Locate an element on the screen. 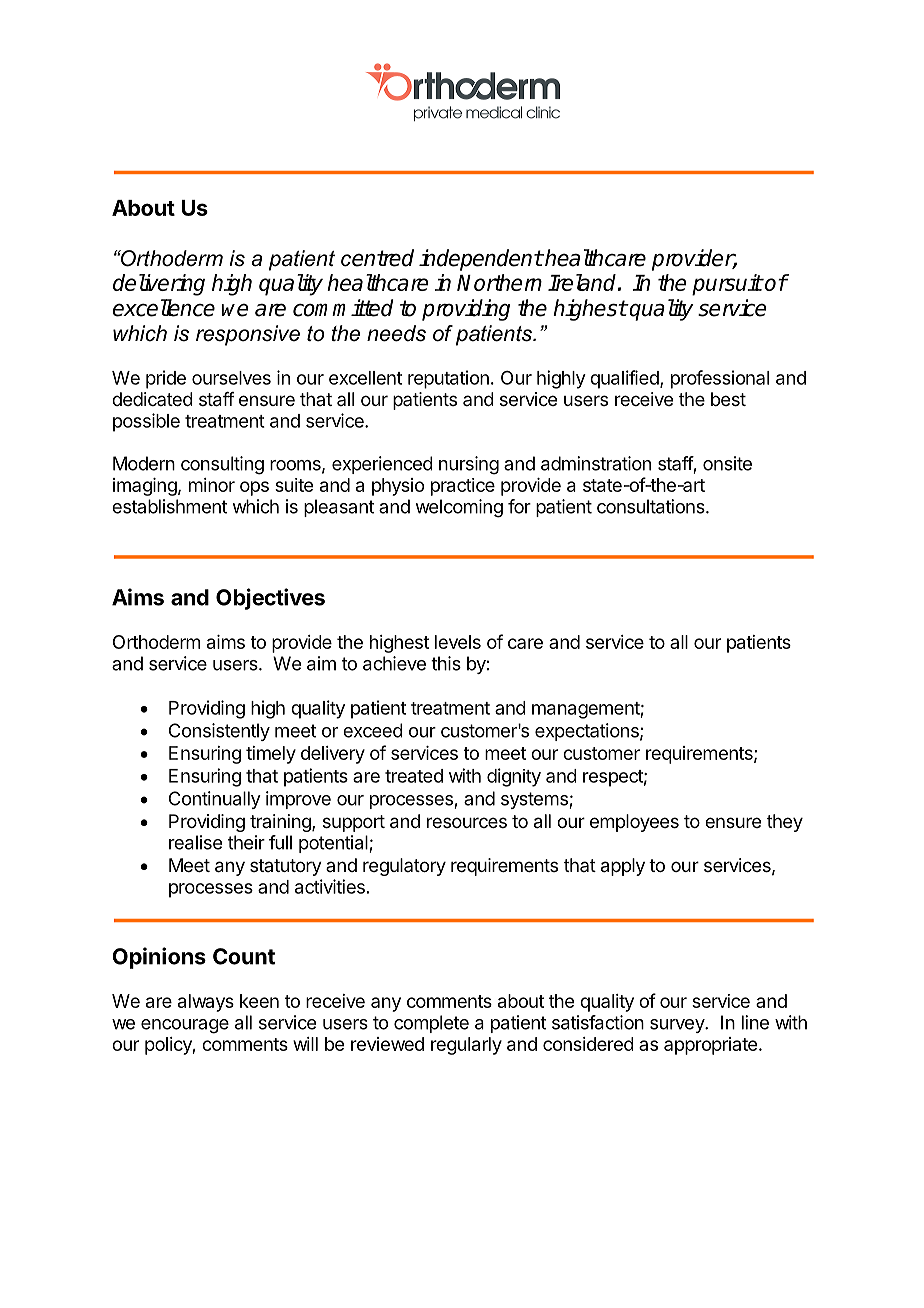  Northern is located at coordinates (499, 282).
